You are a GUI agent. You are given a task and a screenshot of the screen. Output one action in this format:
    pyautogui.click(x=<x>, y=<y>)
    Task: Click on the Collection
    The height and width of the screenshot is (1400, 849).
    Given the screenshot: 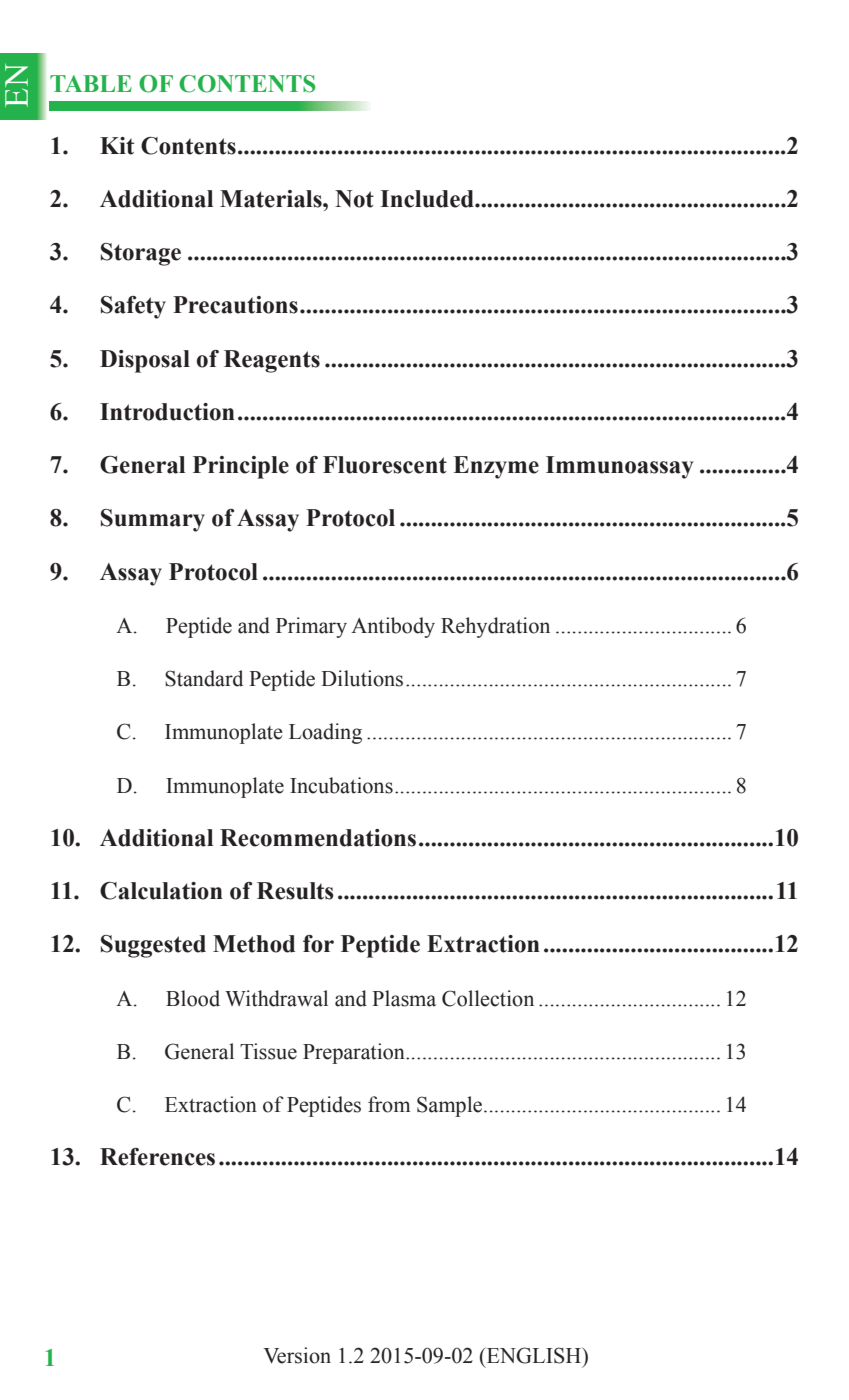 What is the action you would take?
    pyautogui.click(x=488, y=998)
